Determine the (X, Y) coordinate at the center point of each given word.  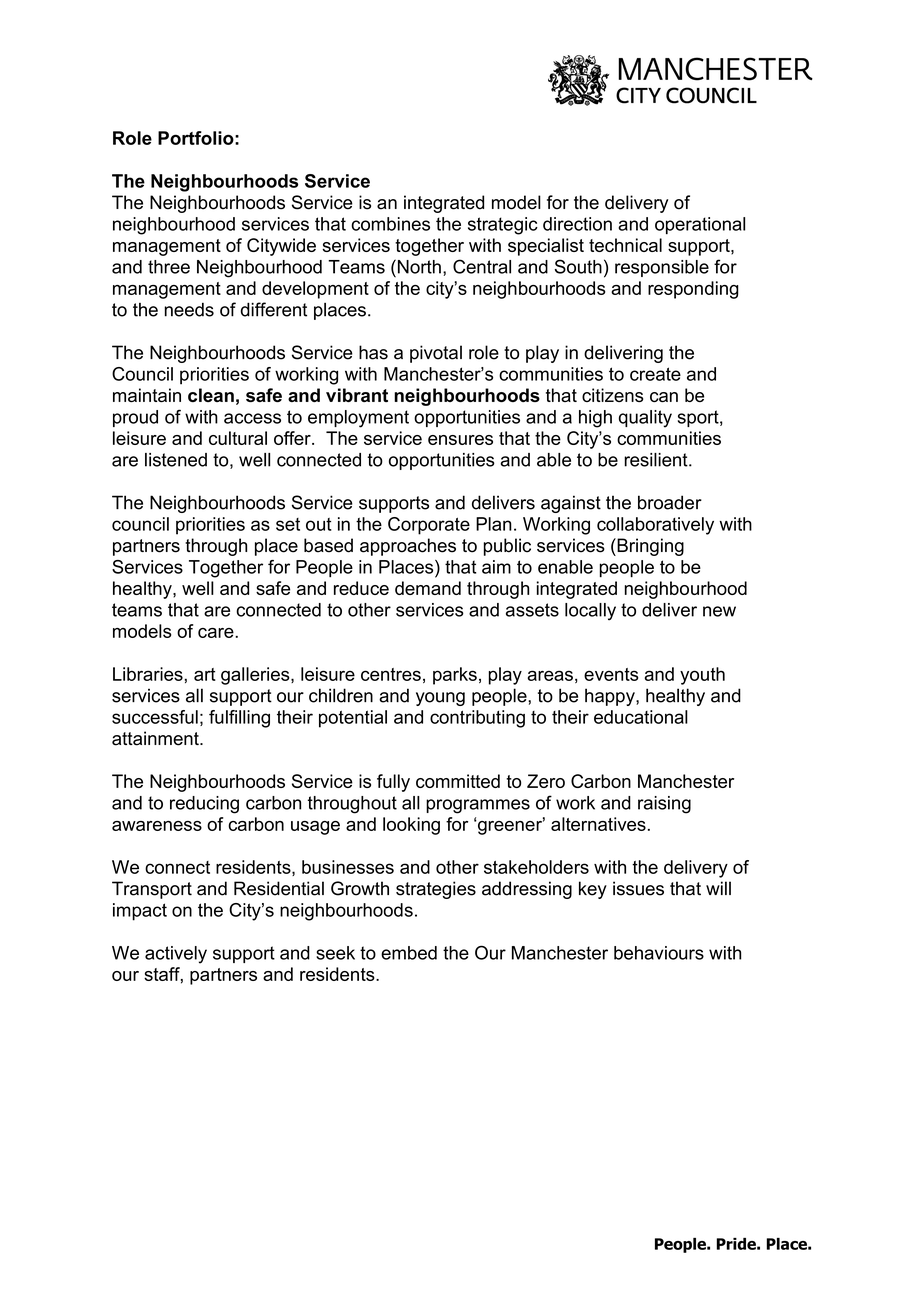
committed (458, 781)
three (169, 267)
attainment (156, 738)
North (418, 266)
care (217, 633)
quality (645, 419)
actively (176, 955)
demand (428, 588)
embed (409, 953)
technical (625, 245)
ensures (460, 440)
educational (641, 717)
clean (211, 395)
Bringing (649, 547)
